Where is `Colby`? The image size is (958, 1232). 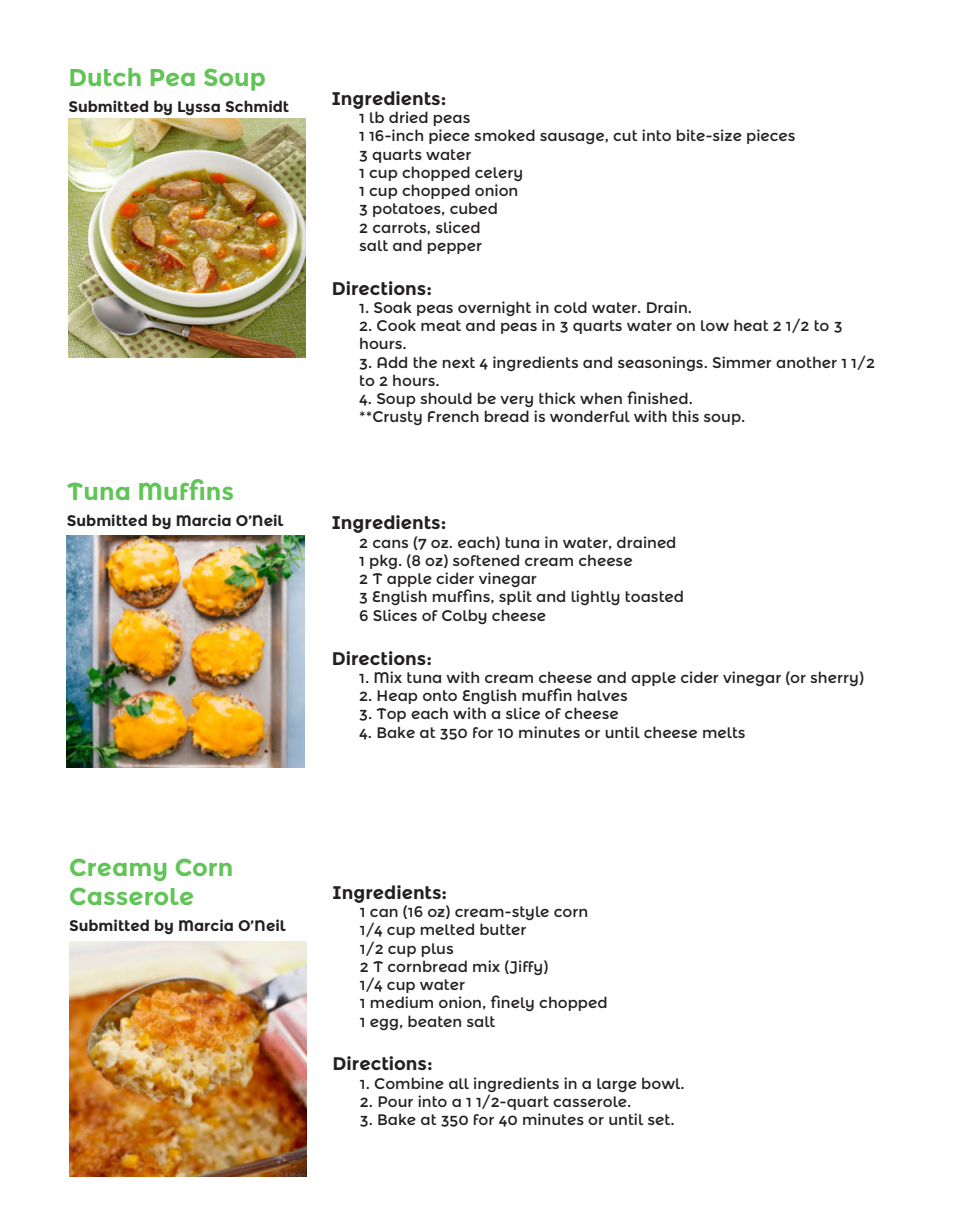 Colby is located at coordinates (464, 616).
